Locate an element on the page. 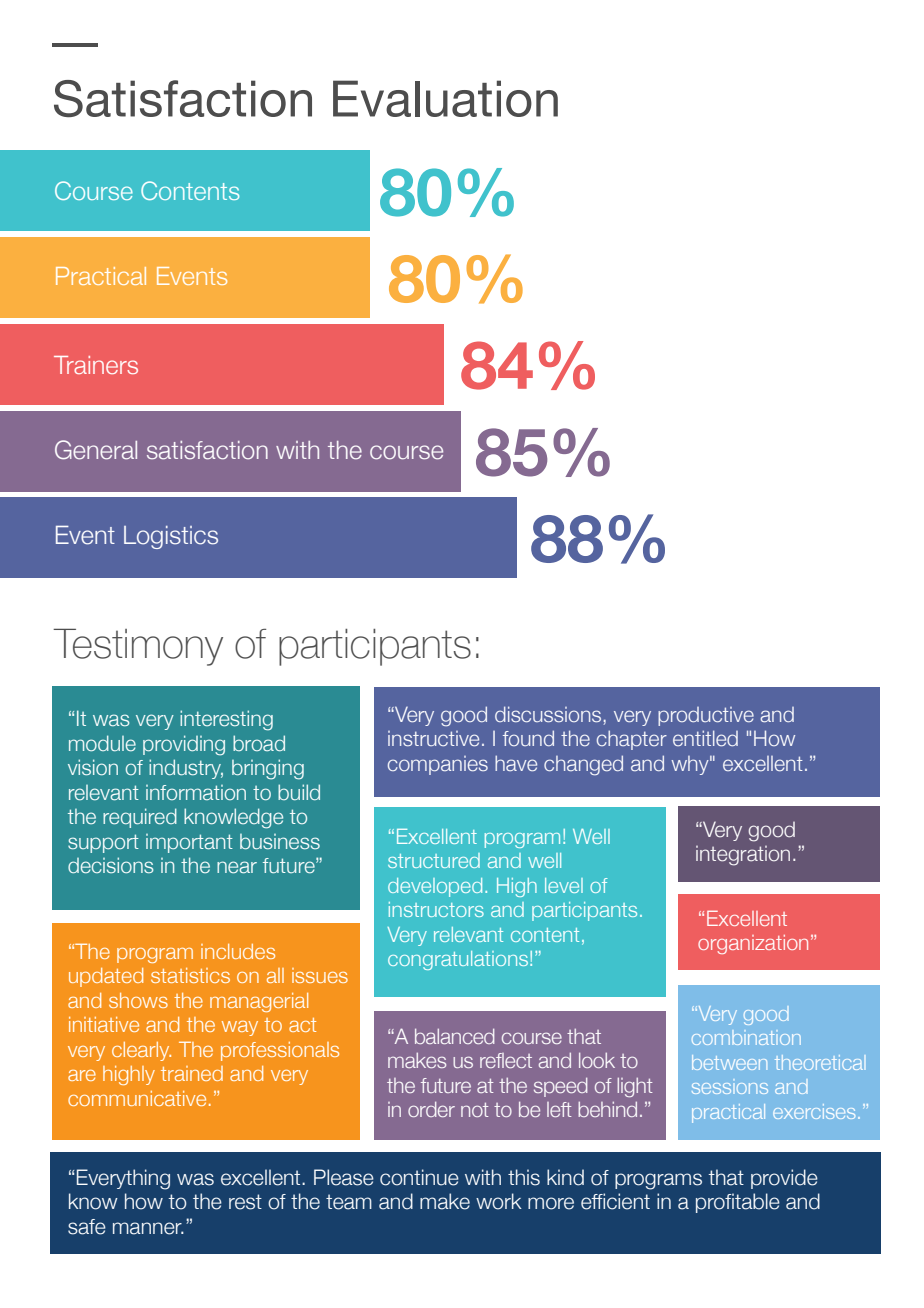 This page has height=1308, width=924. profitable is located at coordinates (738, 1203).
